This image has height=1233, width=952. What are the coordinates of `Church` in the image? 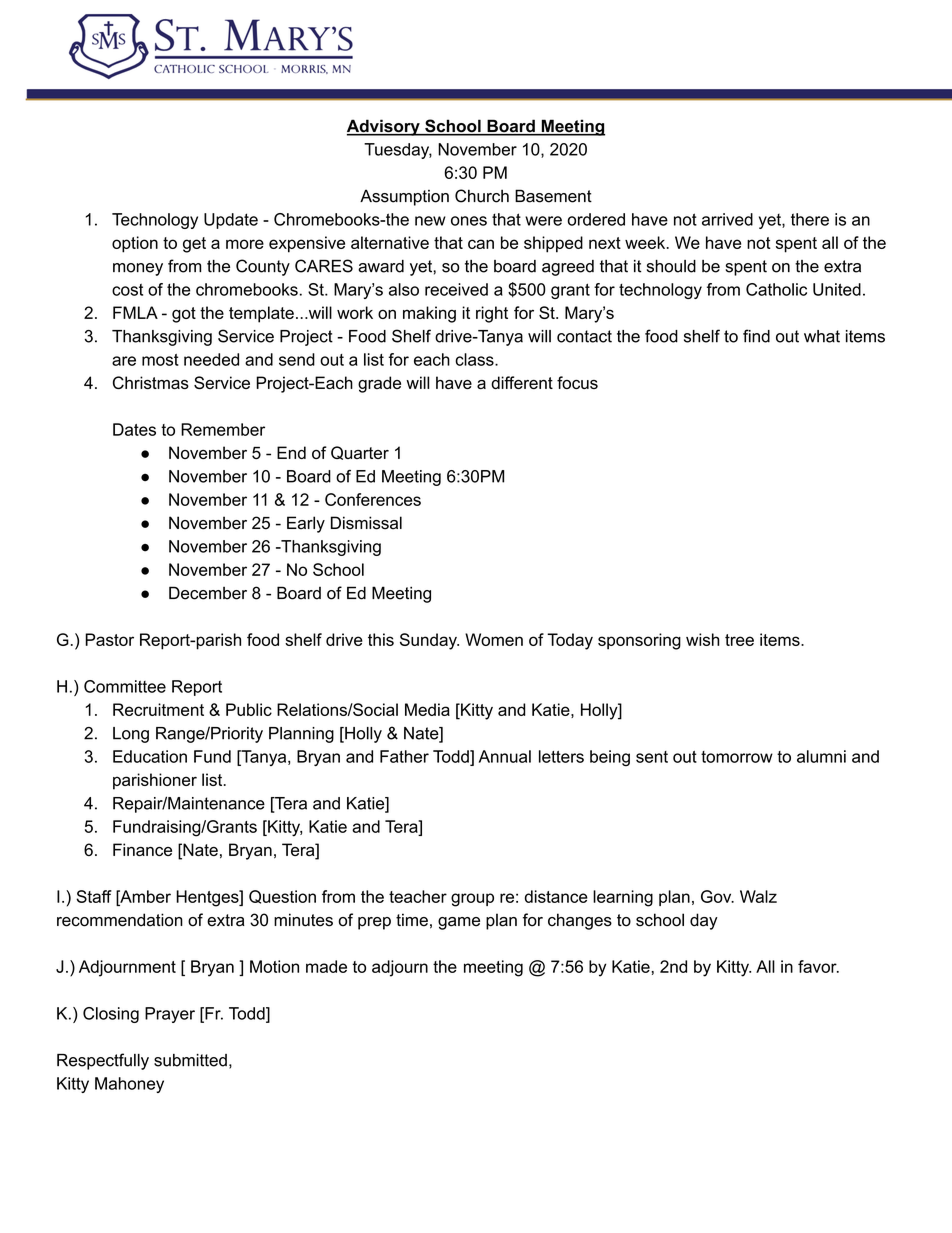 It's located at (482, 196).
